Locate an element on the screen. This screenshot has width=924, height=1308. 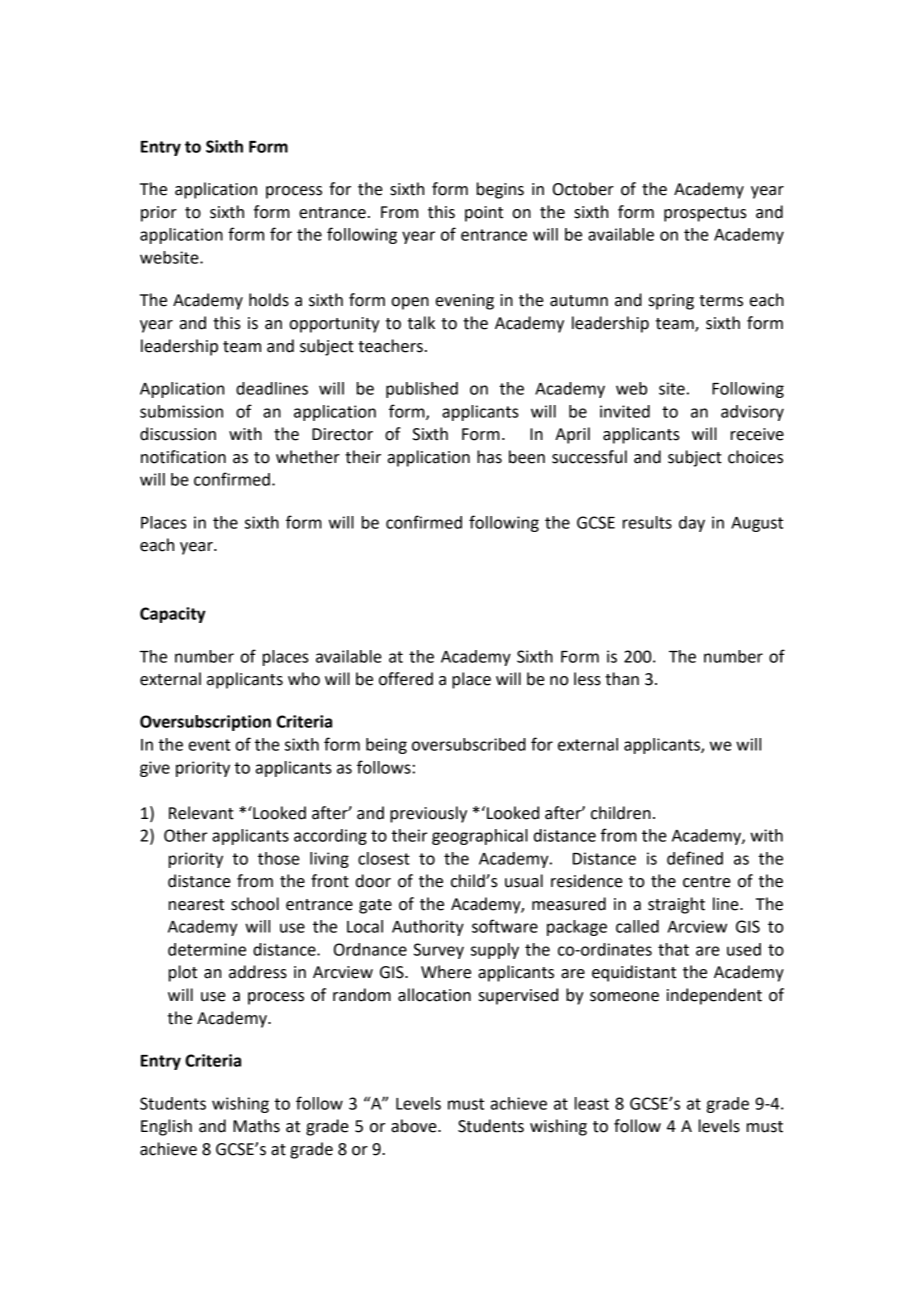
holds is located at coordinates (269, 300).
